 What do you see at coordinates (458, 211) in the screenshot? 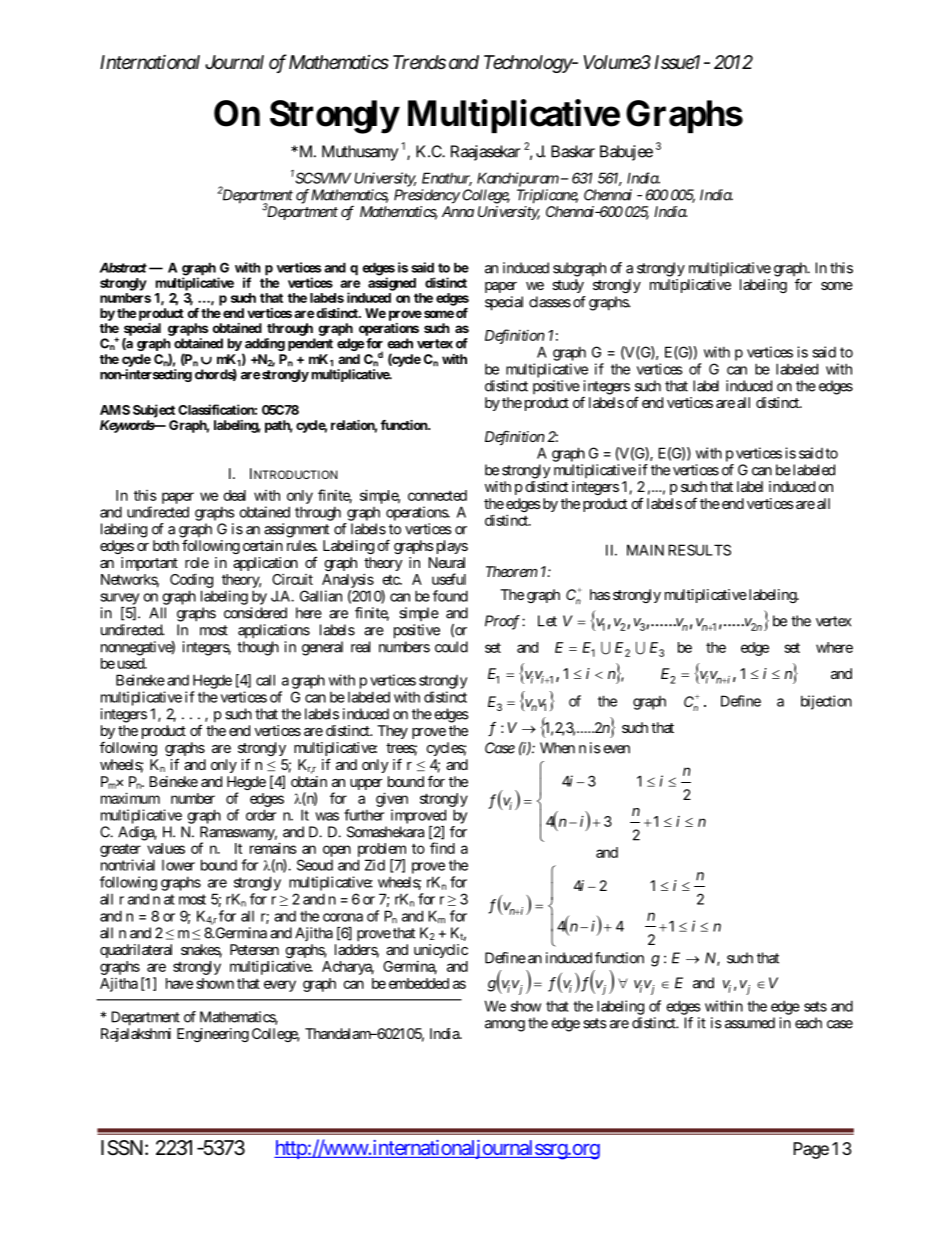
I see `Anna` at bounding box center [458, 211].
